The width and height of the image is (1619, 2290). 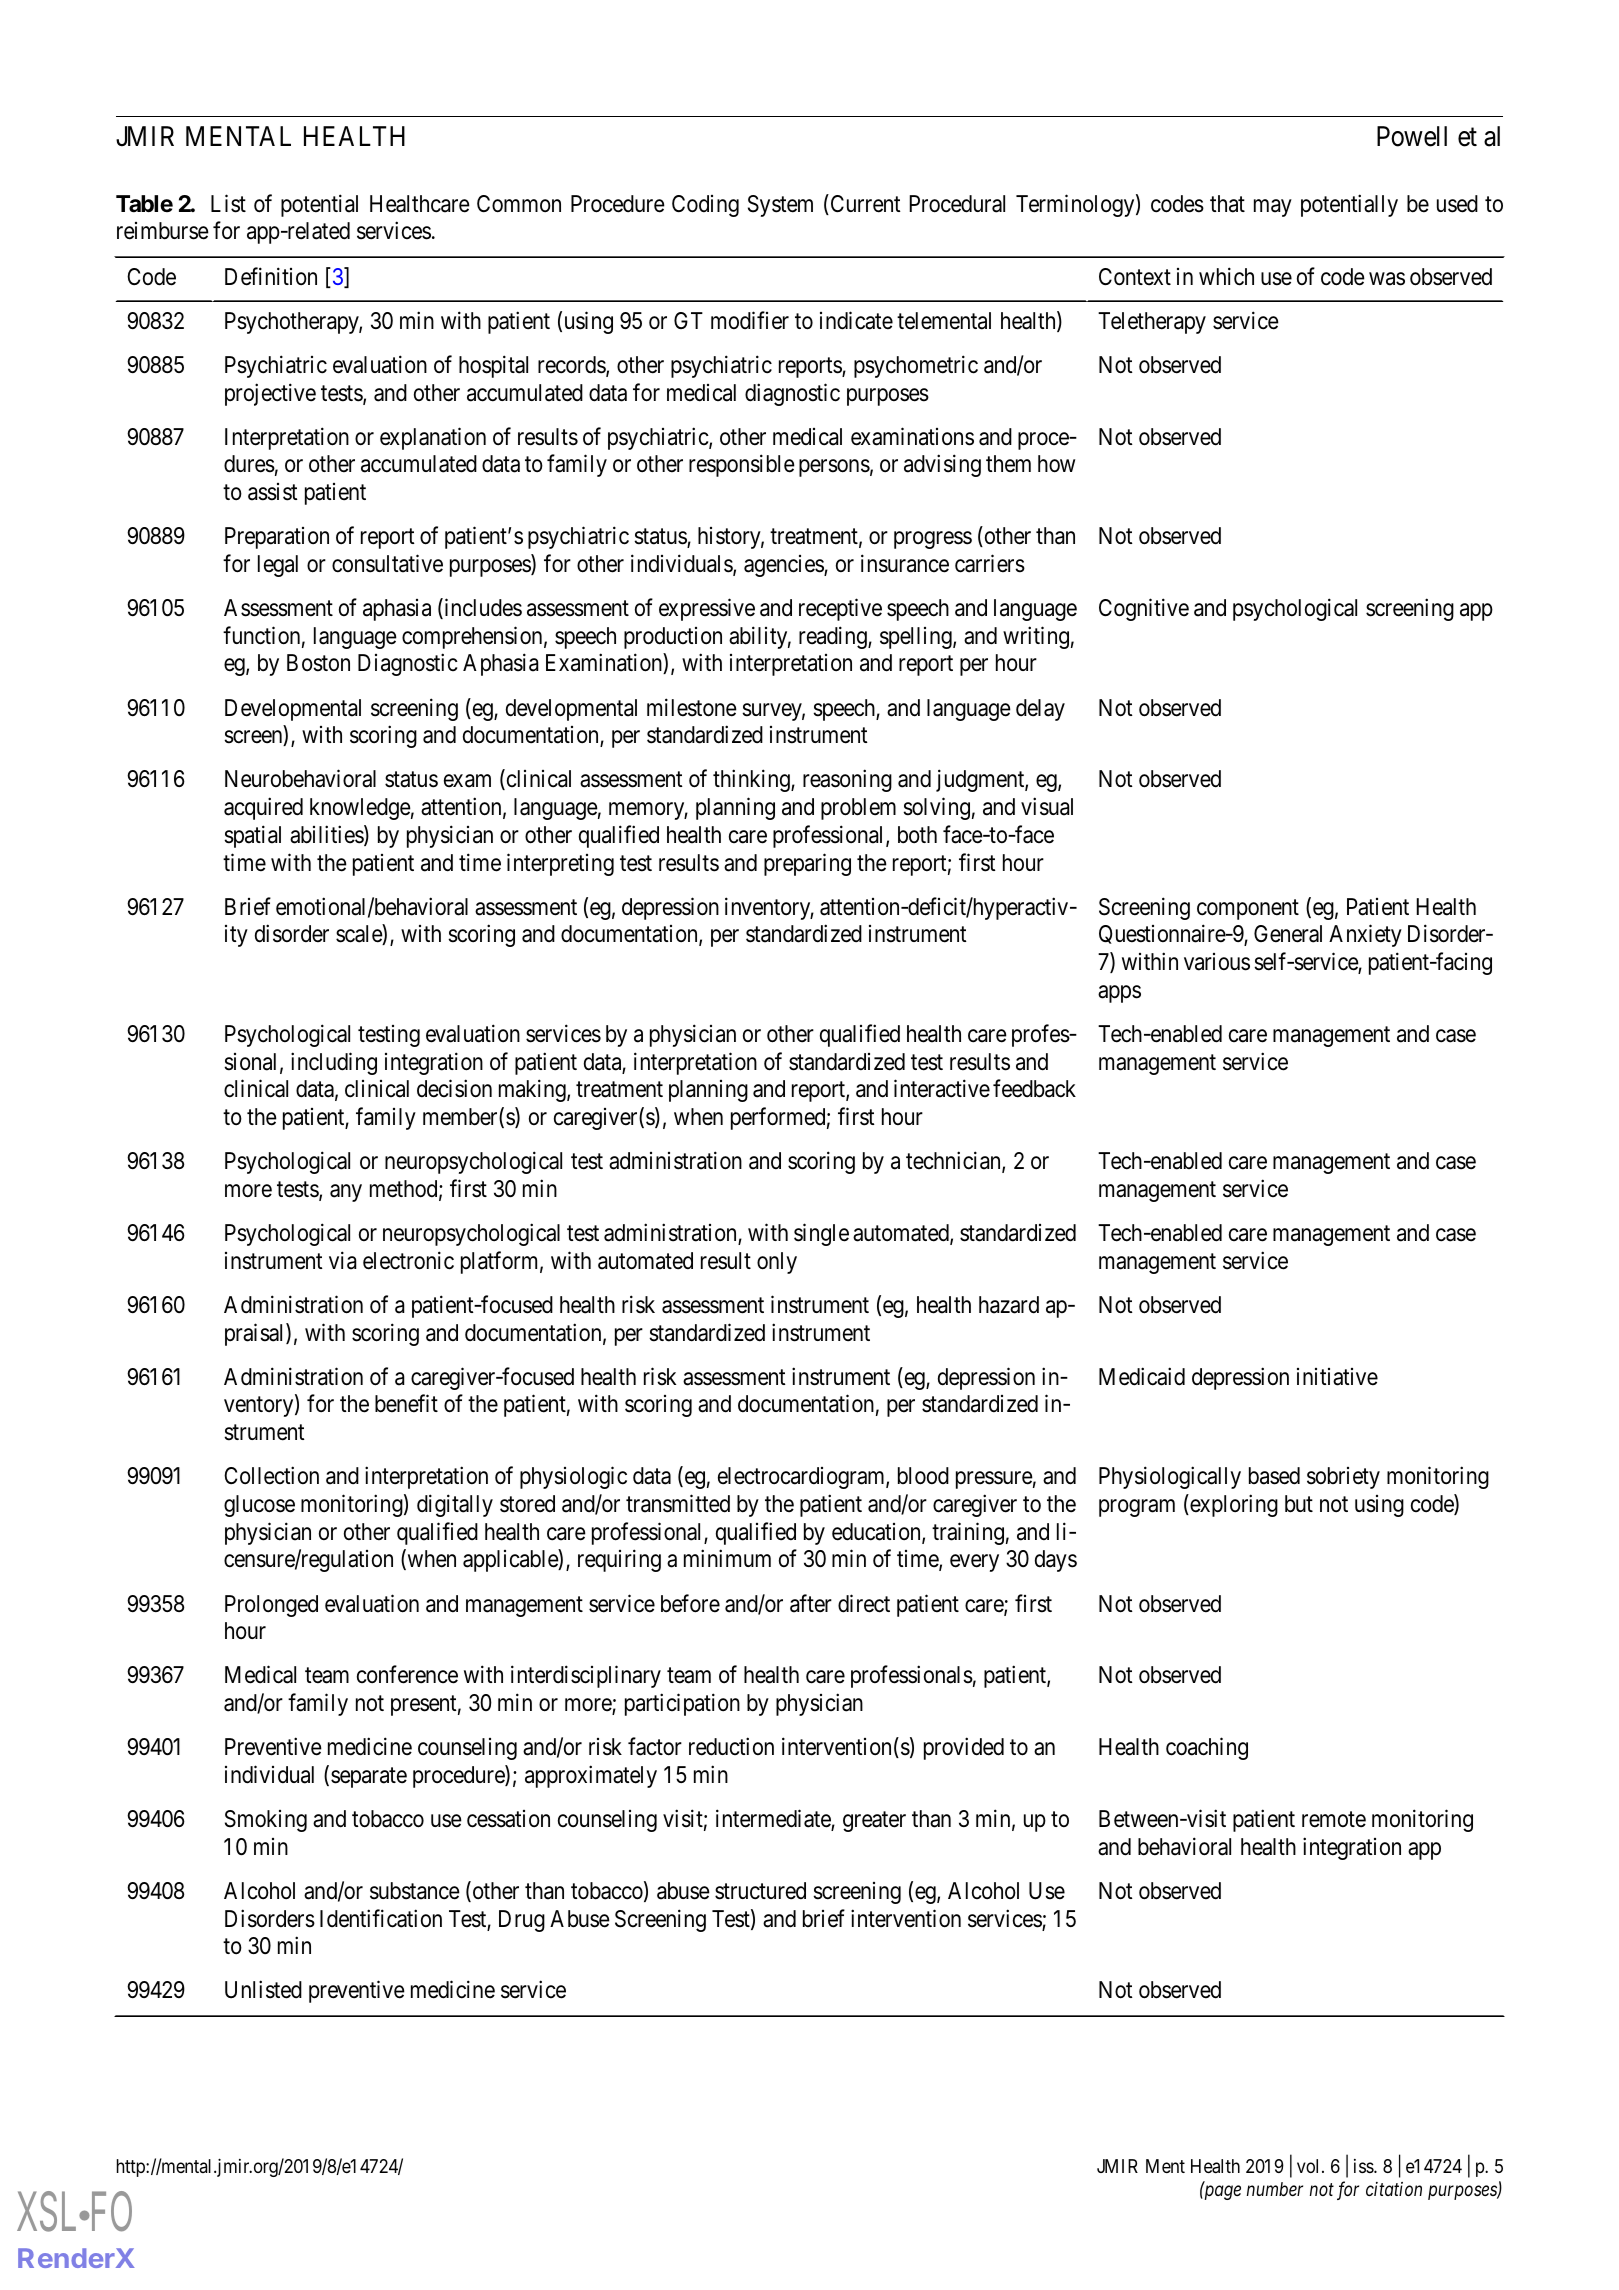 I want to click on single, so click(x=821, y=1234).
